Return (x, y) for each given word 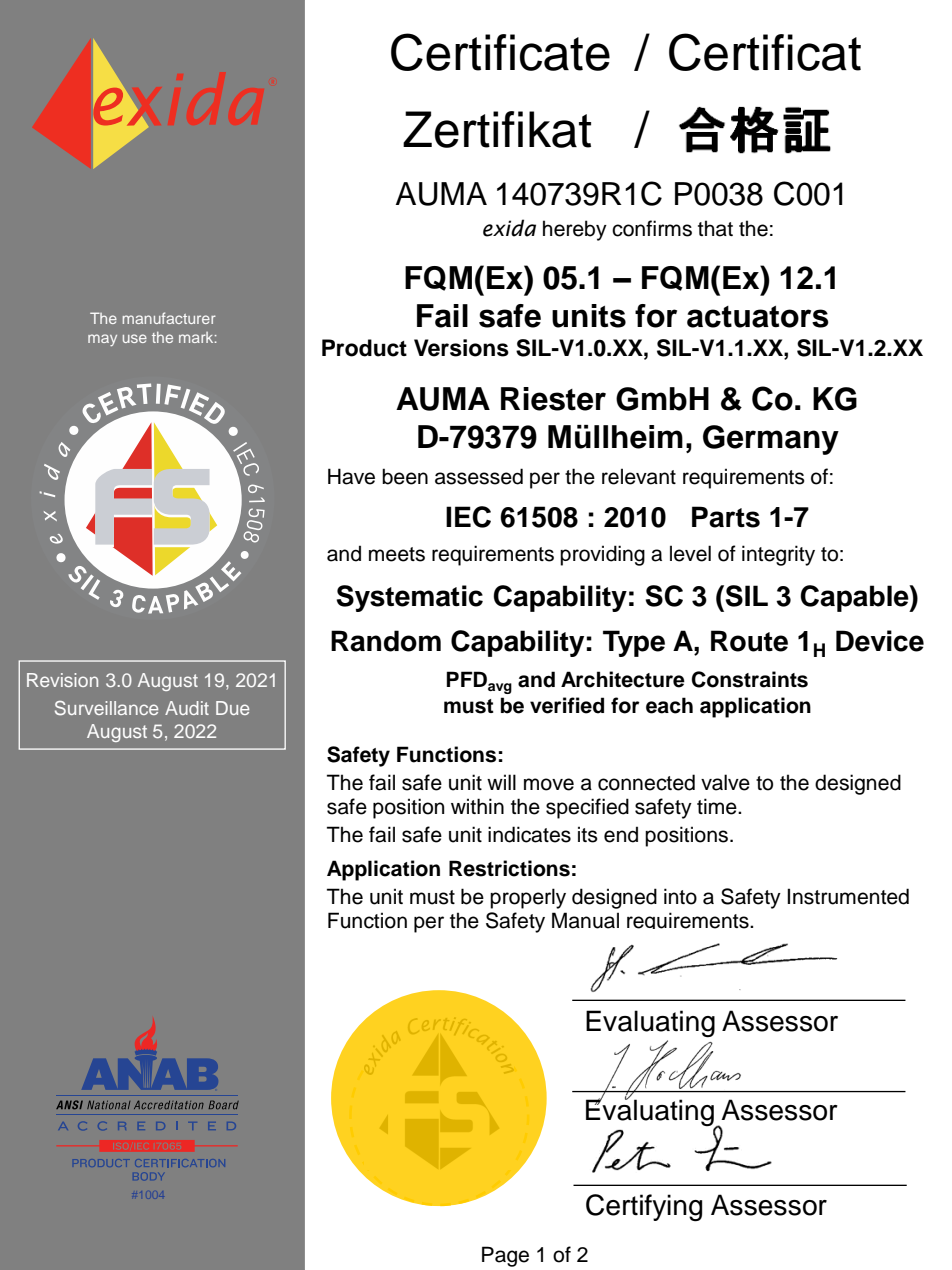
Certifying (644, 1208)
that (715, 228)
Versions (461, 348)
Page (505, 1256)
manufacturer (169, 318)
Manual (585, 920)
